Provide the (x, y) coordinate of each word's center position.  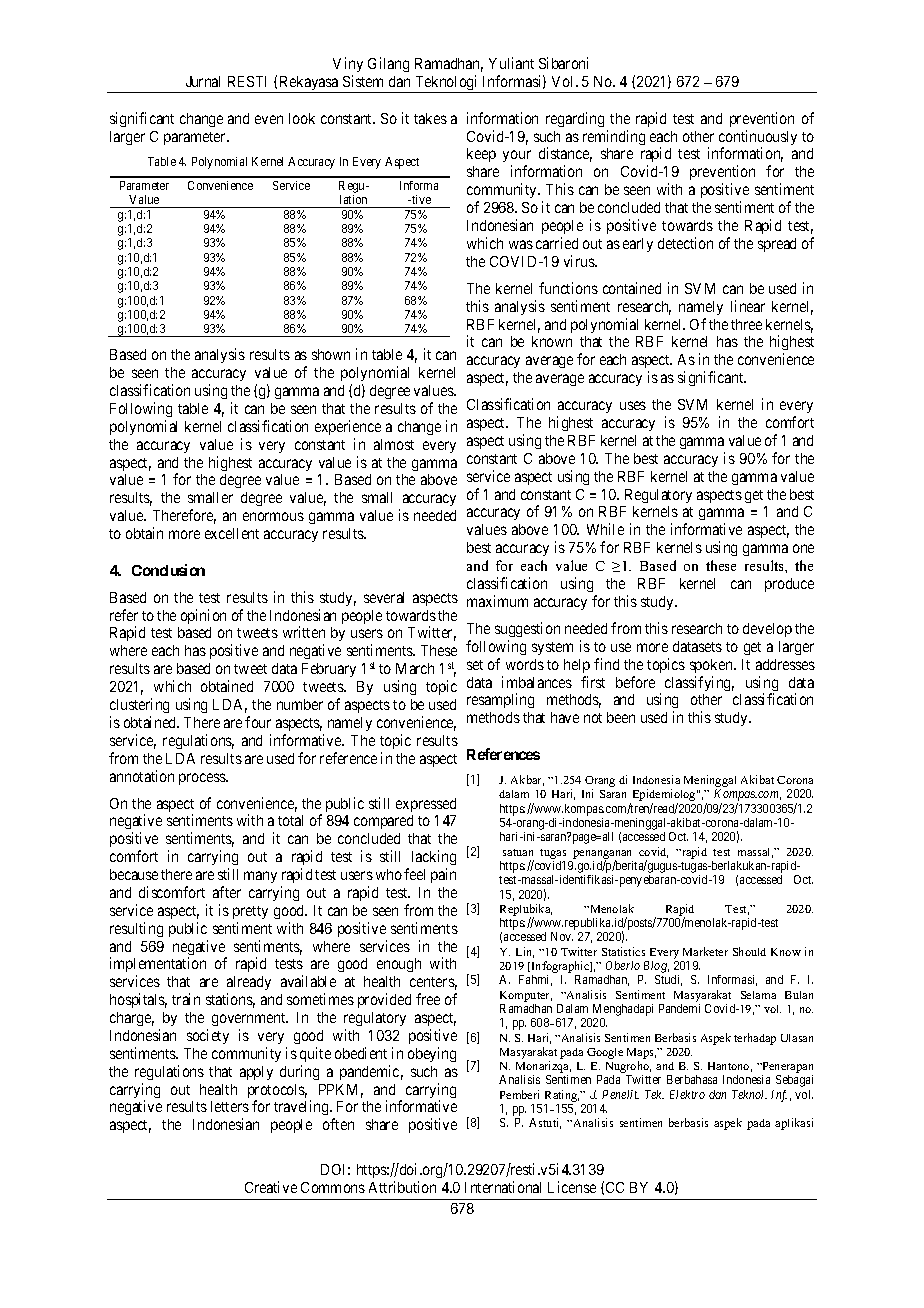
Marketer (705, 951)
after (227, 892)
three (746, 324)
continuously (758, 139)
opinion (203, 616)
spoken (712, 666)
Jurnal (203, 81)
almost (394, 444)
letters (230, 1106)
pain (443, 875)
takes (430, 118)
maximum (497, 601)
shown (331, 354)
